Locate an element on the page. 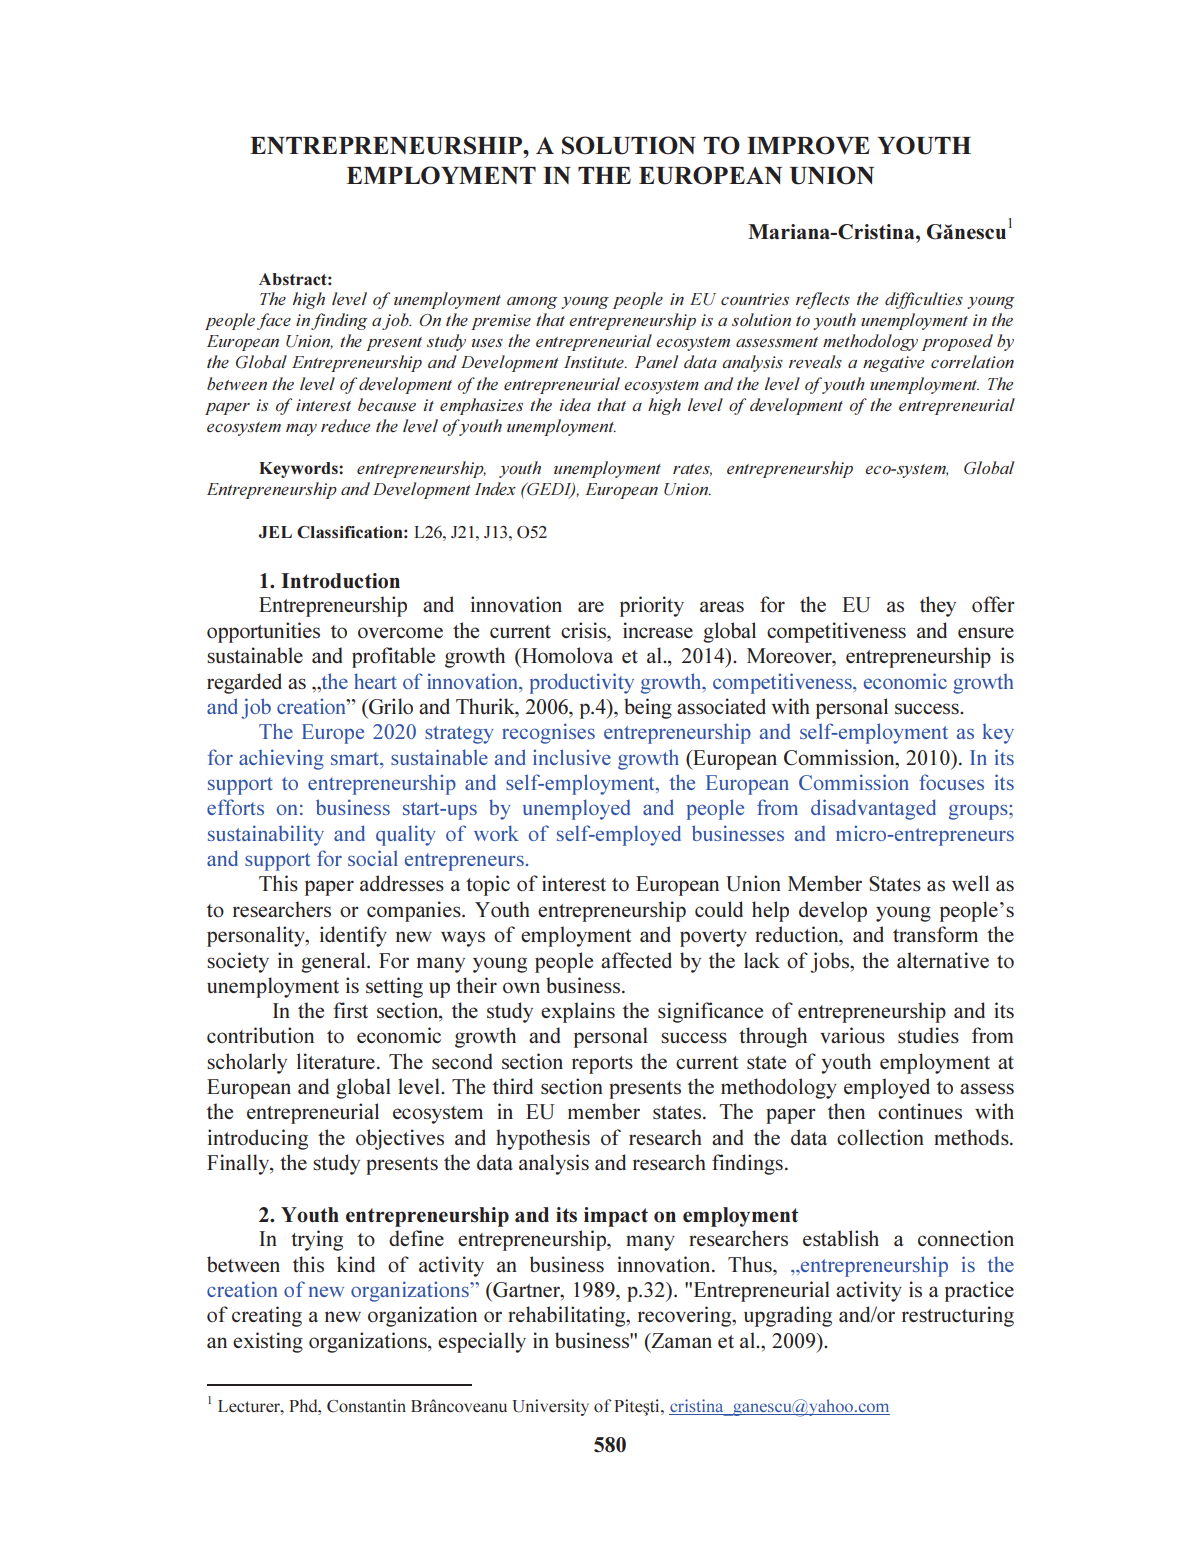  among is located at coordinates (532, 303).
